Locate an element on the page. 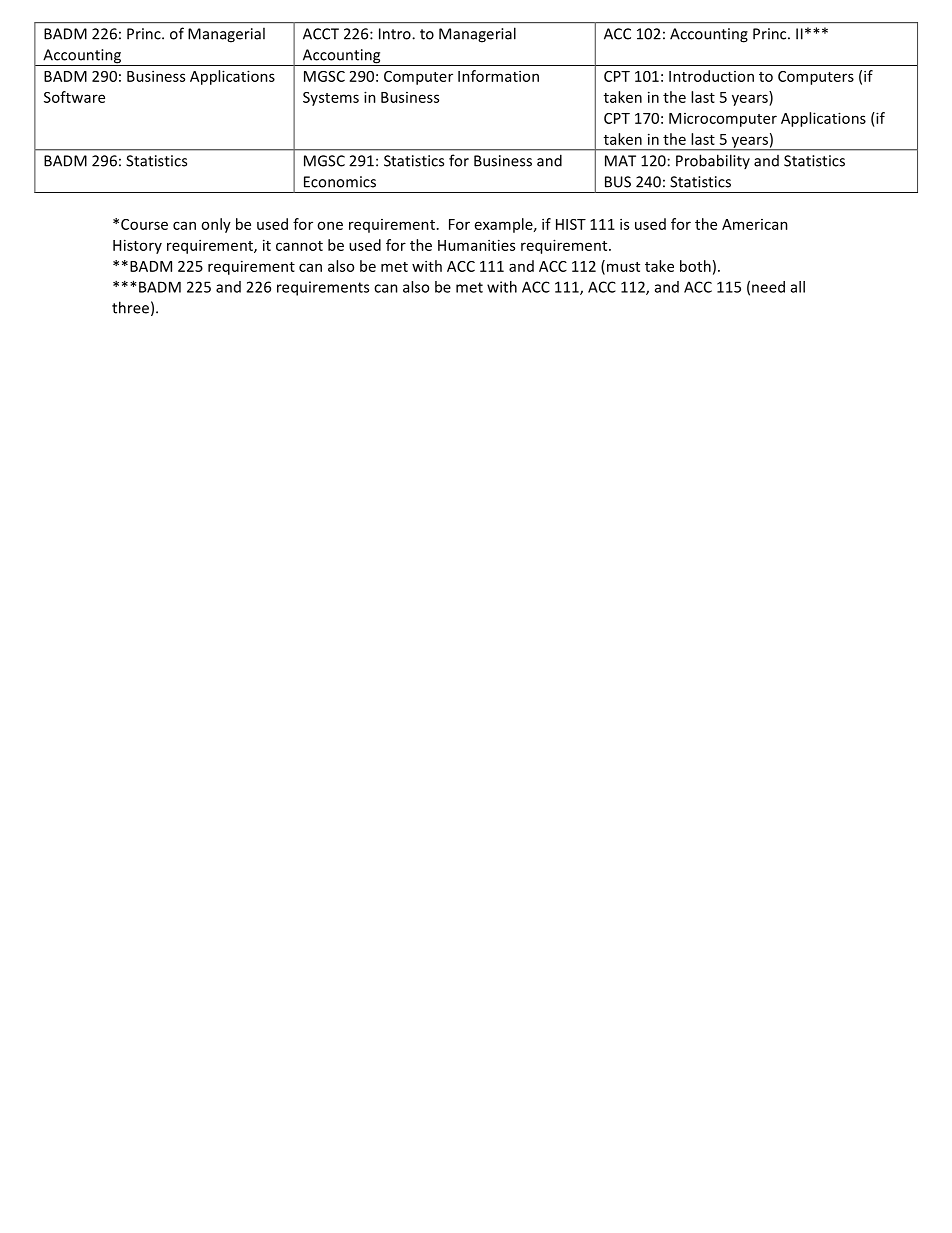 The image size is (952, 1233). Information is located at coordinates (498, 76).
